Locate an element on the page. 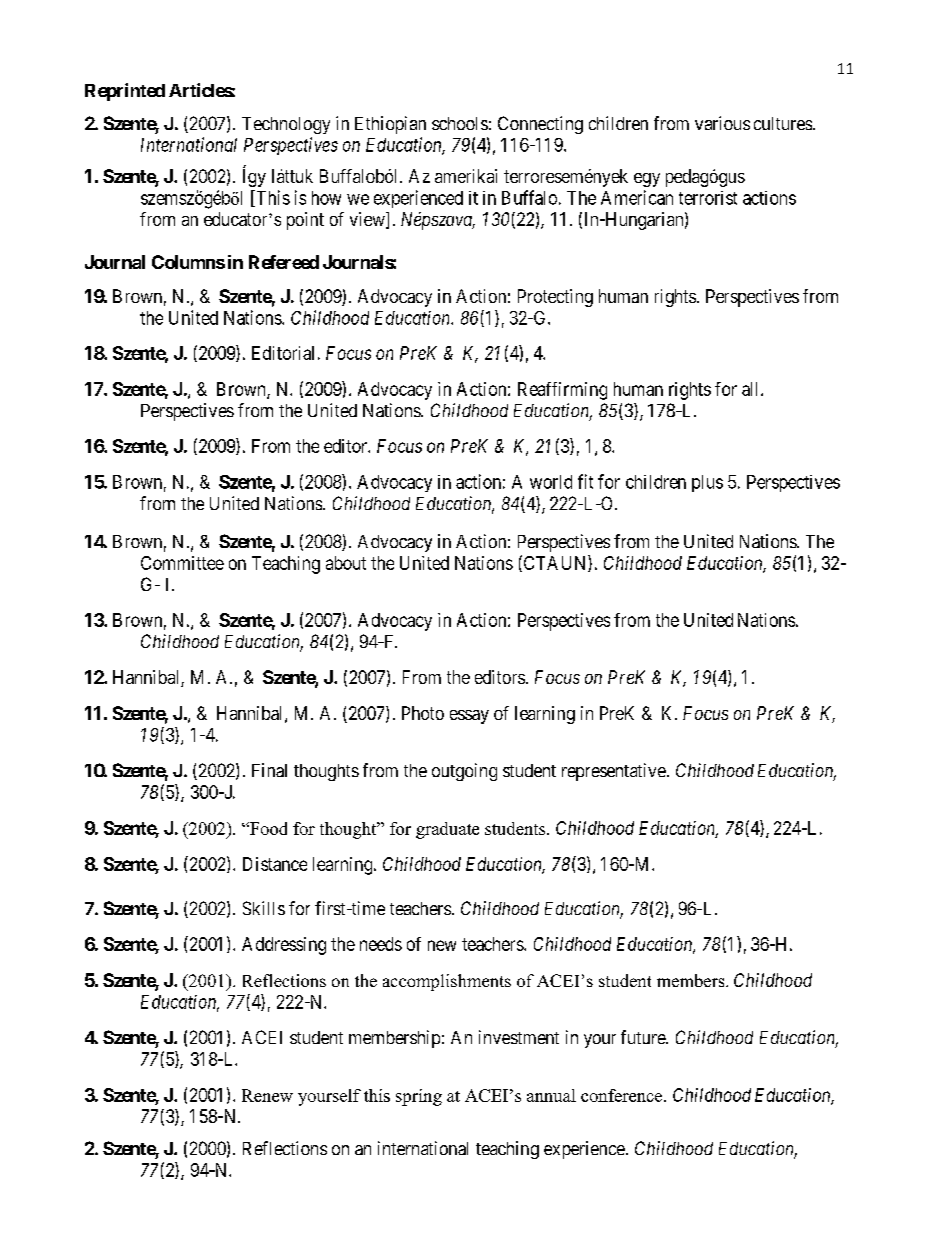 The height and width of the image is (1233, 952). various is located at coordinates (722, 123).
